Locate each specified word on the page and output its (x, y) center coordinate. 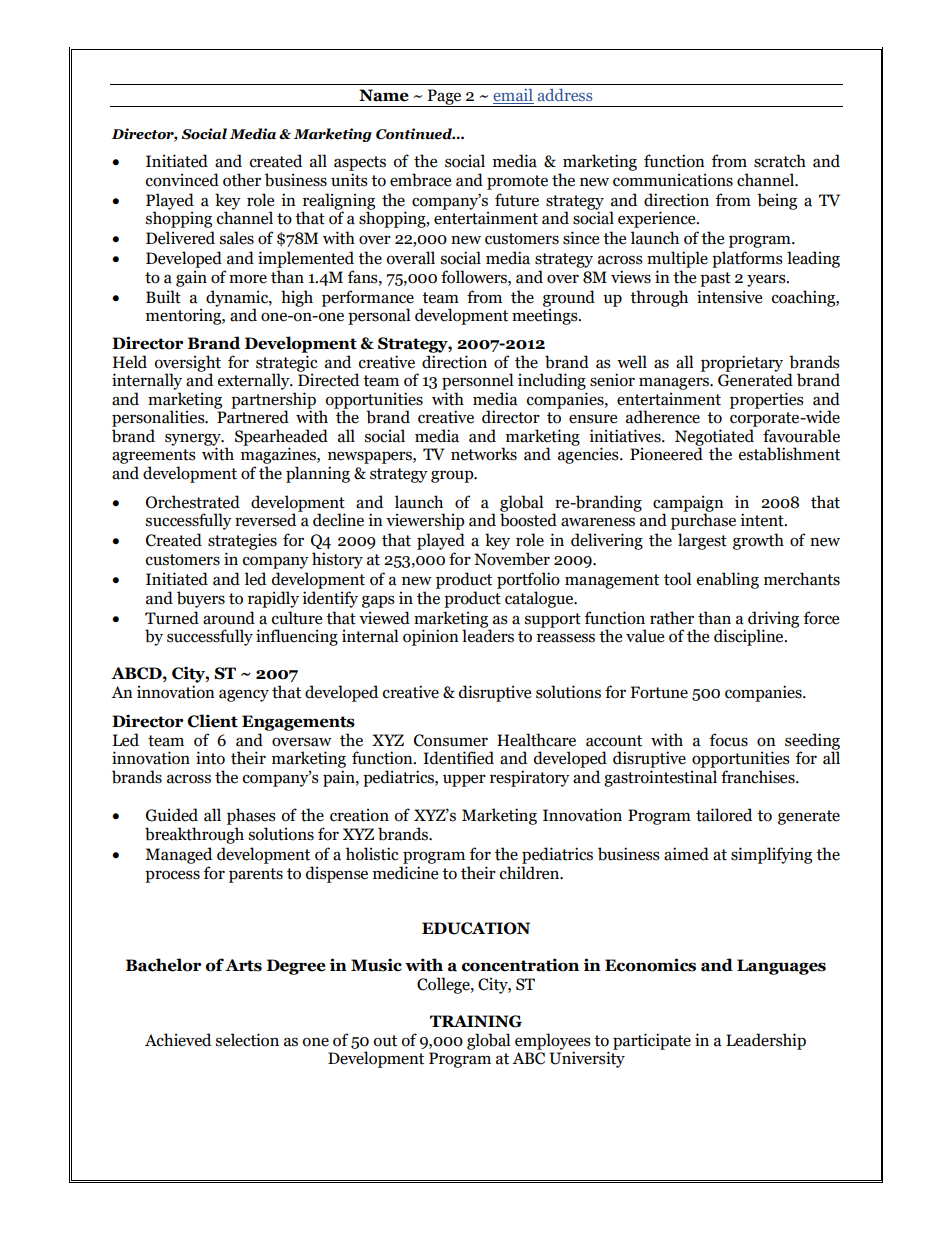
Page (444, 98)
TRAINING (476, 1021)
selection (247, 1040)
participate (652, 1041)
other (242, 180)
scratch (780, 161)
